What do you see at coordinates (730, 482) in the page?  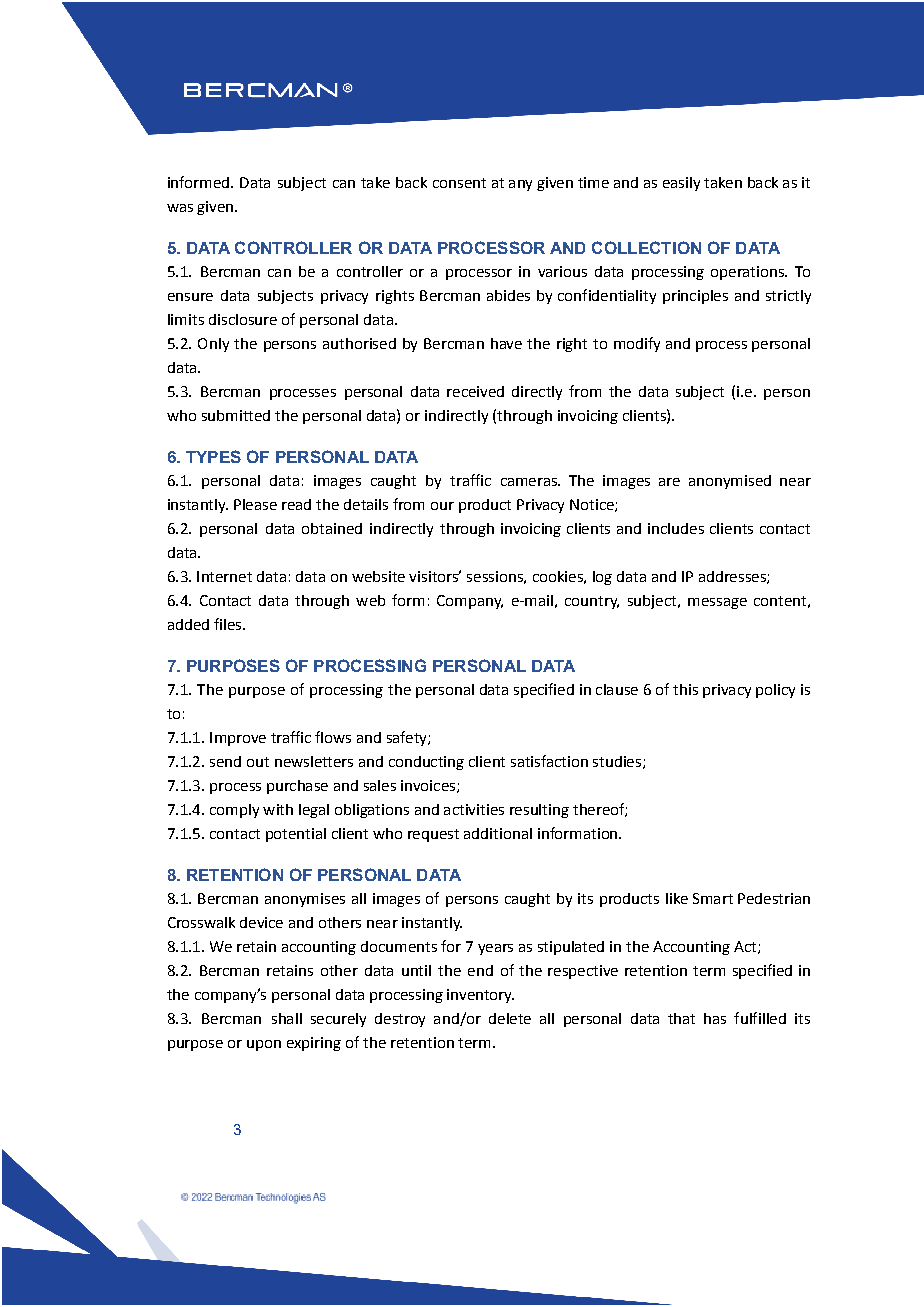 I see `anonymised` at bounding box center [730, 482].
